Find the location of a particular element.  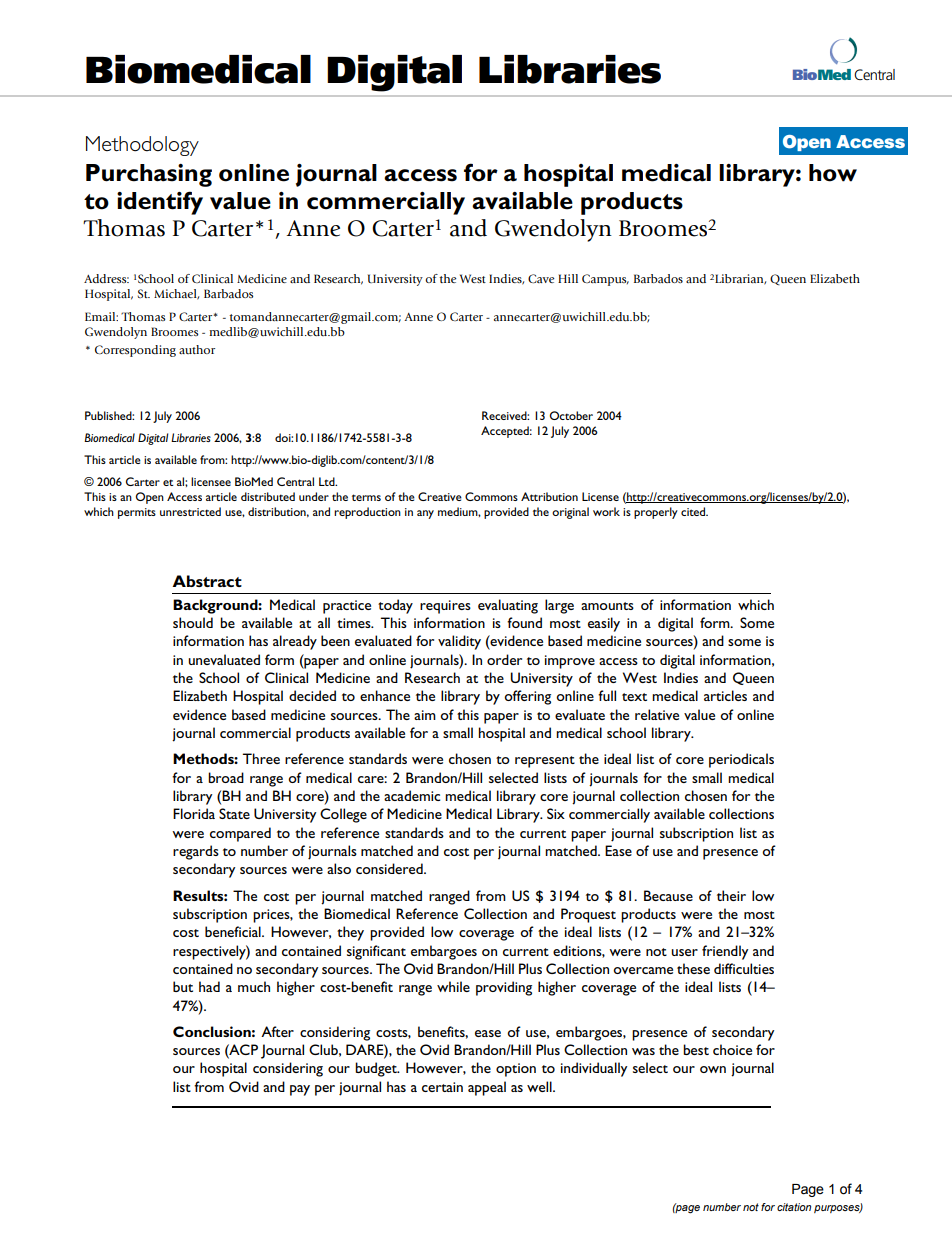

unrestricted is located at coordinates (190, 511).
